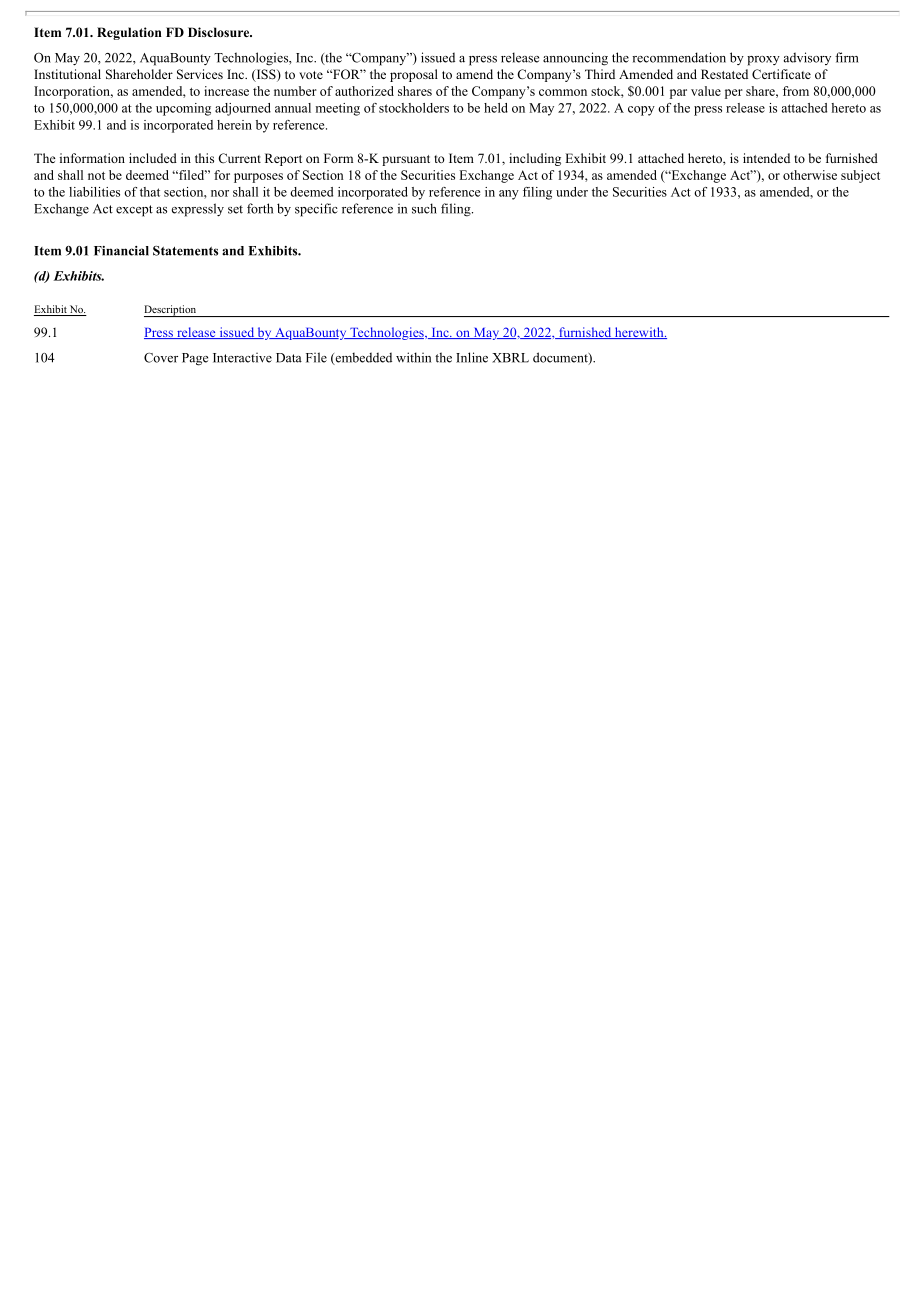  Describe the element at coordinates (424, 208) in the page. I see `such` at that location.
